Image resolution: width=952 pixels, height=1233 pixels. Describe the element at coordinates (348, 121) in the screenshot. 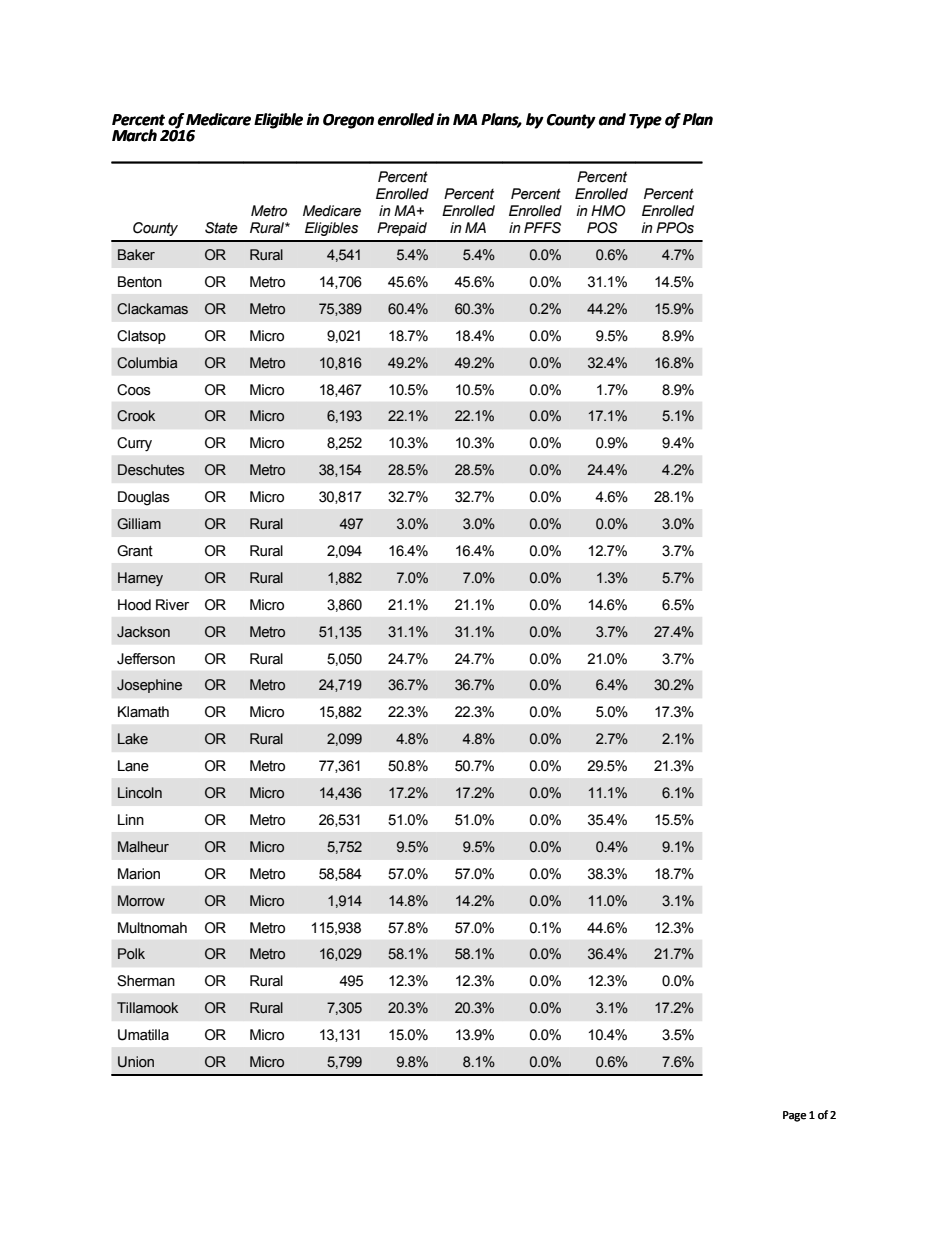

I see `Oregon` at that location.
